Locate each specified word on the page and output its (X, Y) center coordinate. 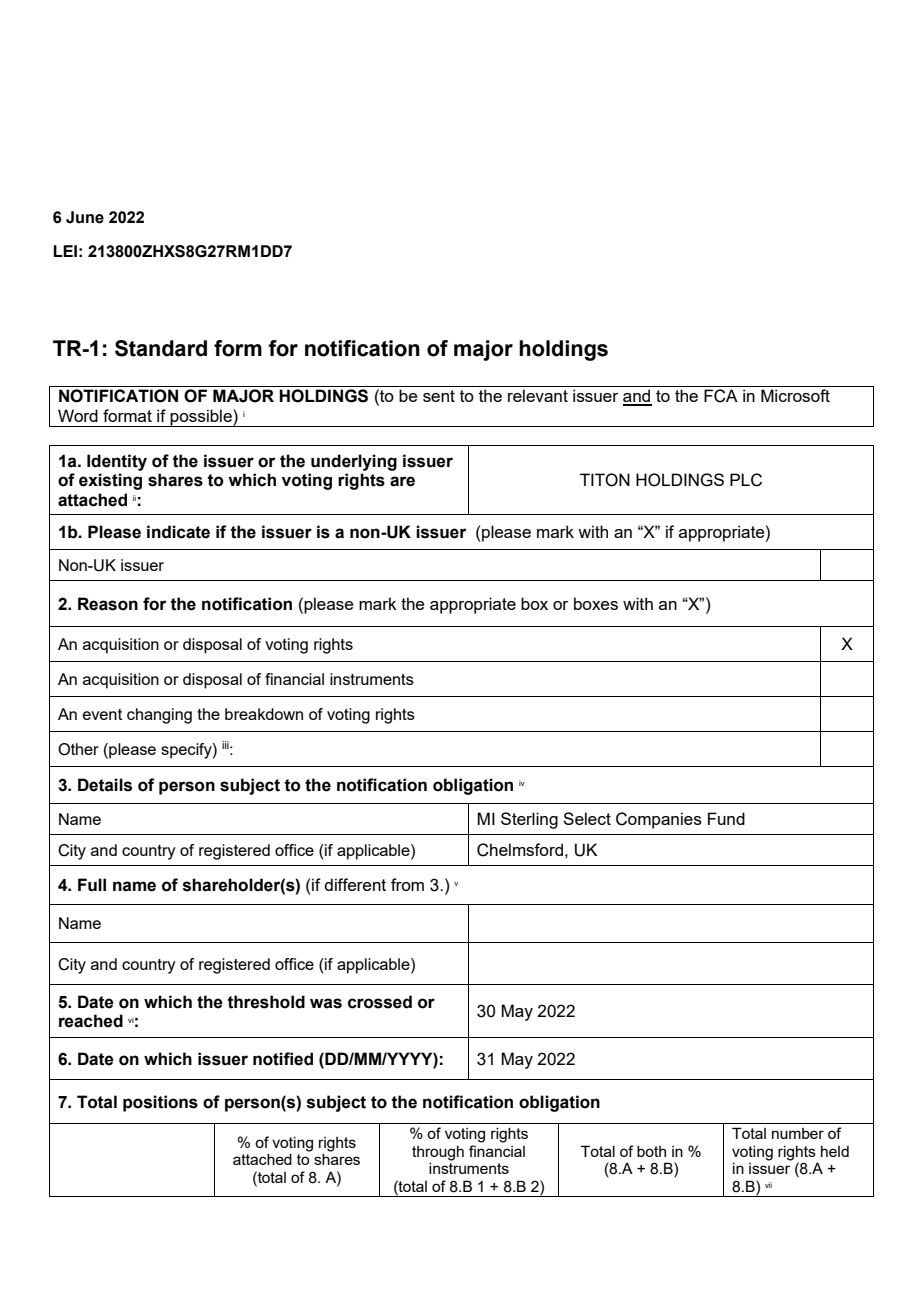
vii (768, 1185)
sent (439, 396)
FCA (721, 396)
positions (160, 1103)
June (85, 217)
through (438, 1153)
